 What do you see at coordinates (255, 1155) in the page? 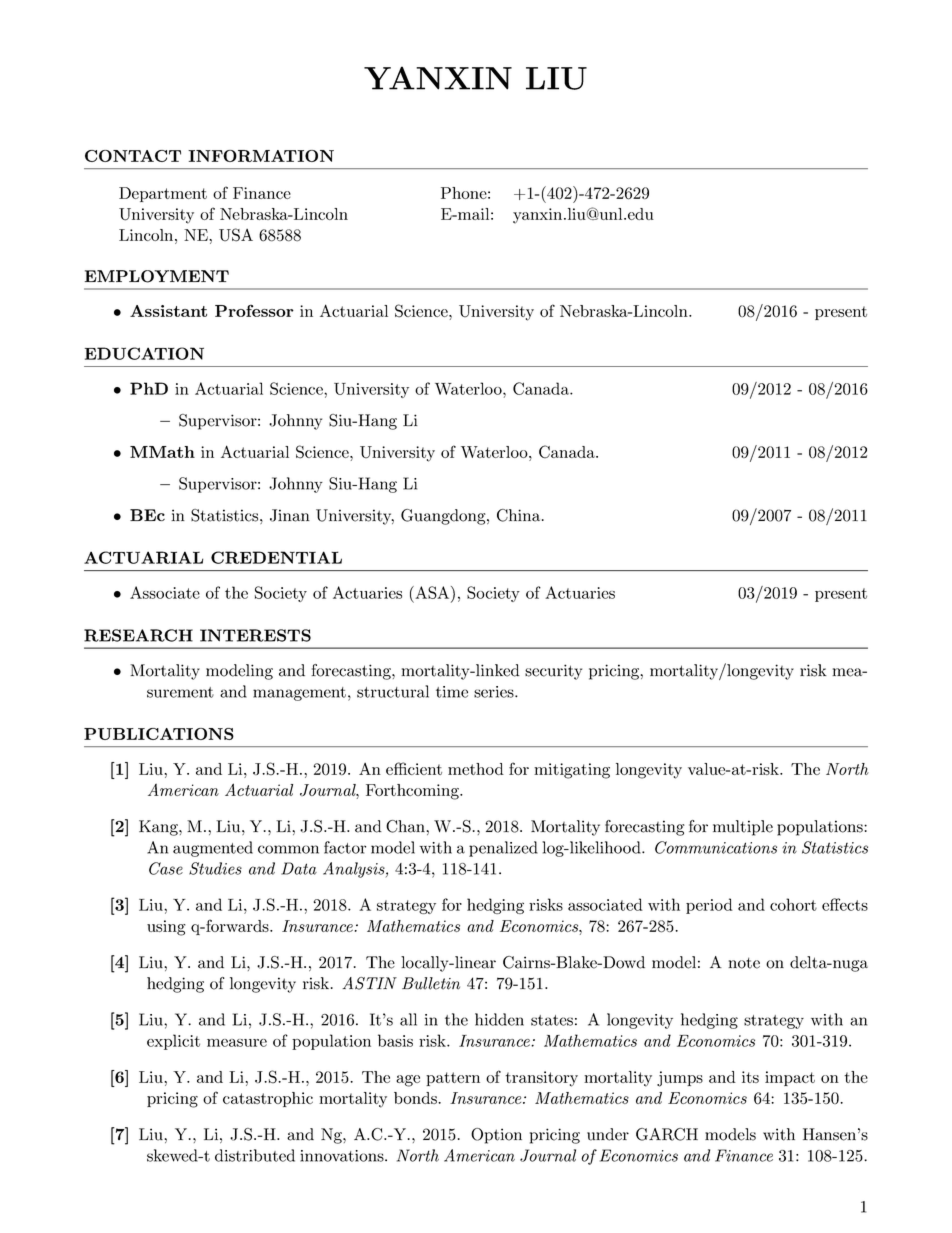
I see `distributed` at bounding box center [255, 1155].
